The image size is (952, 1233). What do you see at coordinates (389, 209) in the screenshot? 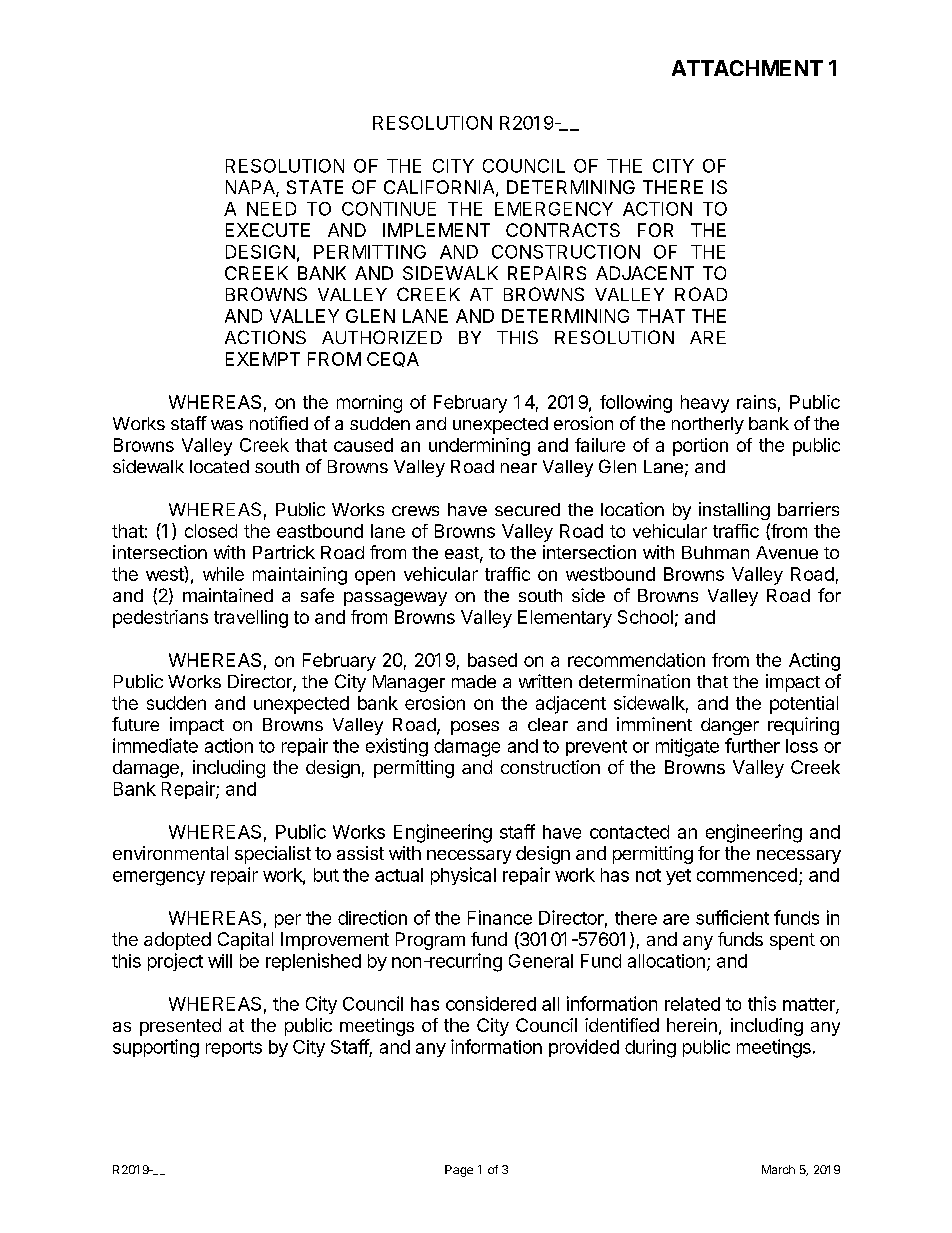
I see `CONTINUE` at bounding box center [389, 209].
